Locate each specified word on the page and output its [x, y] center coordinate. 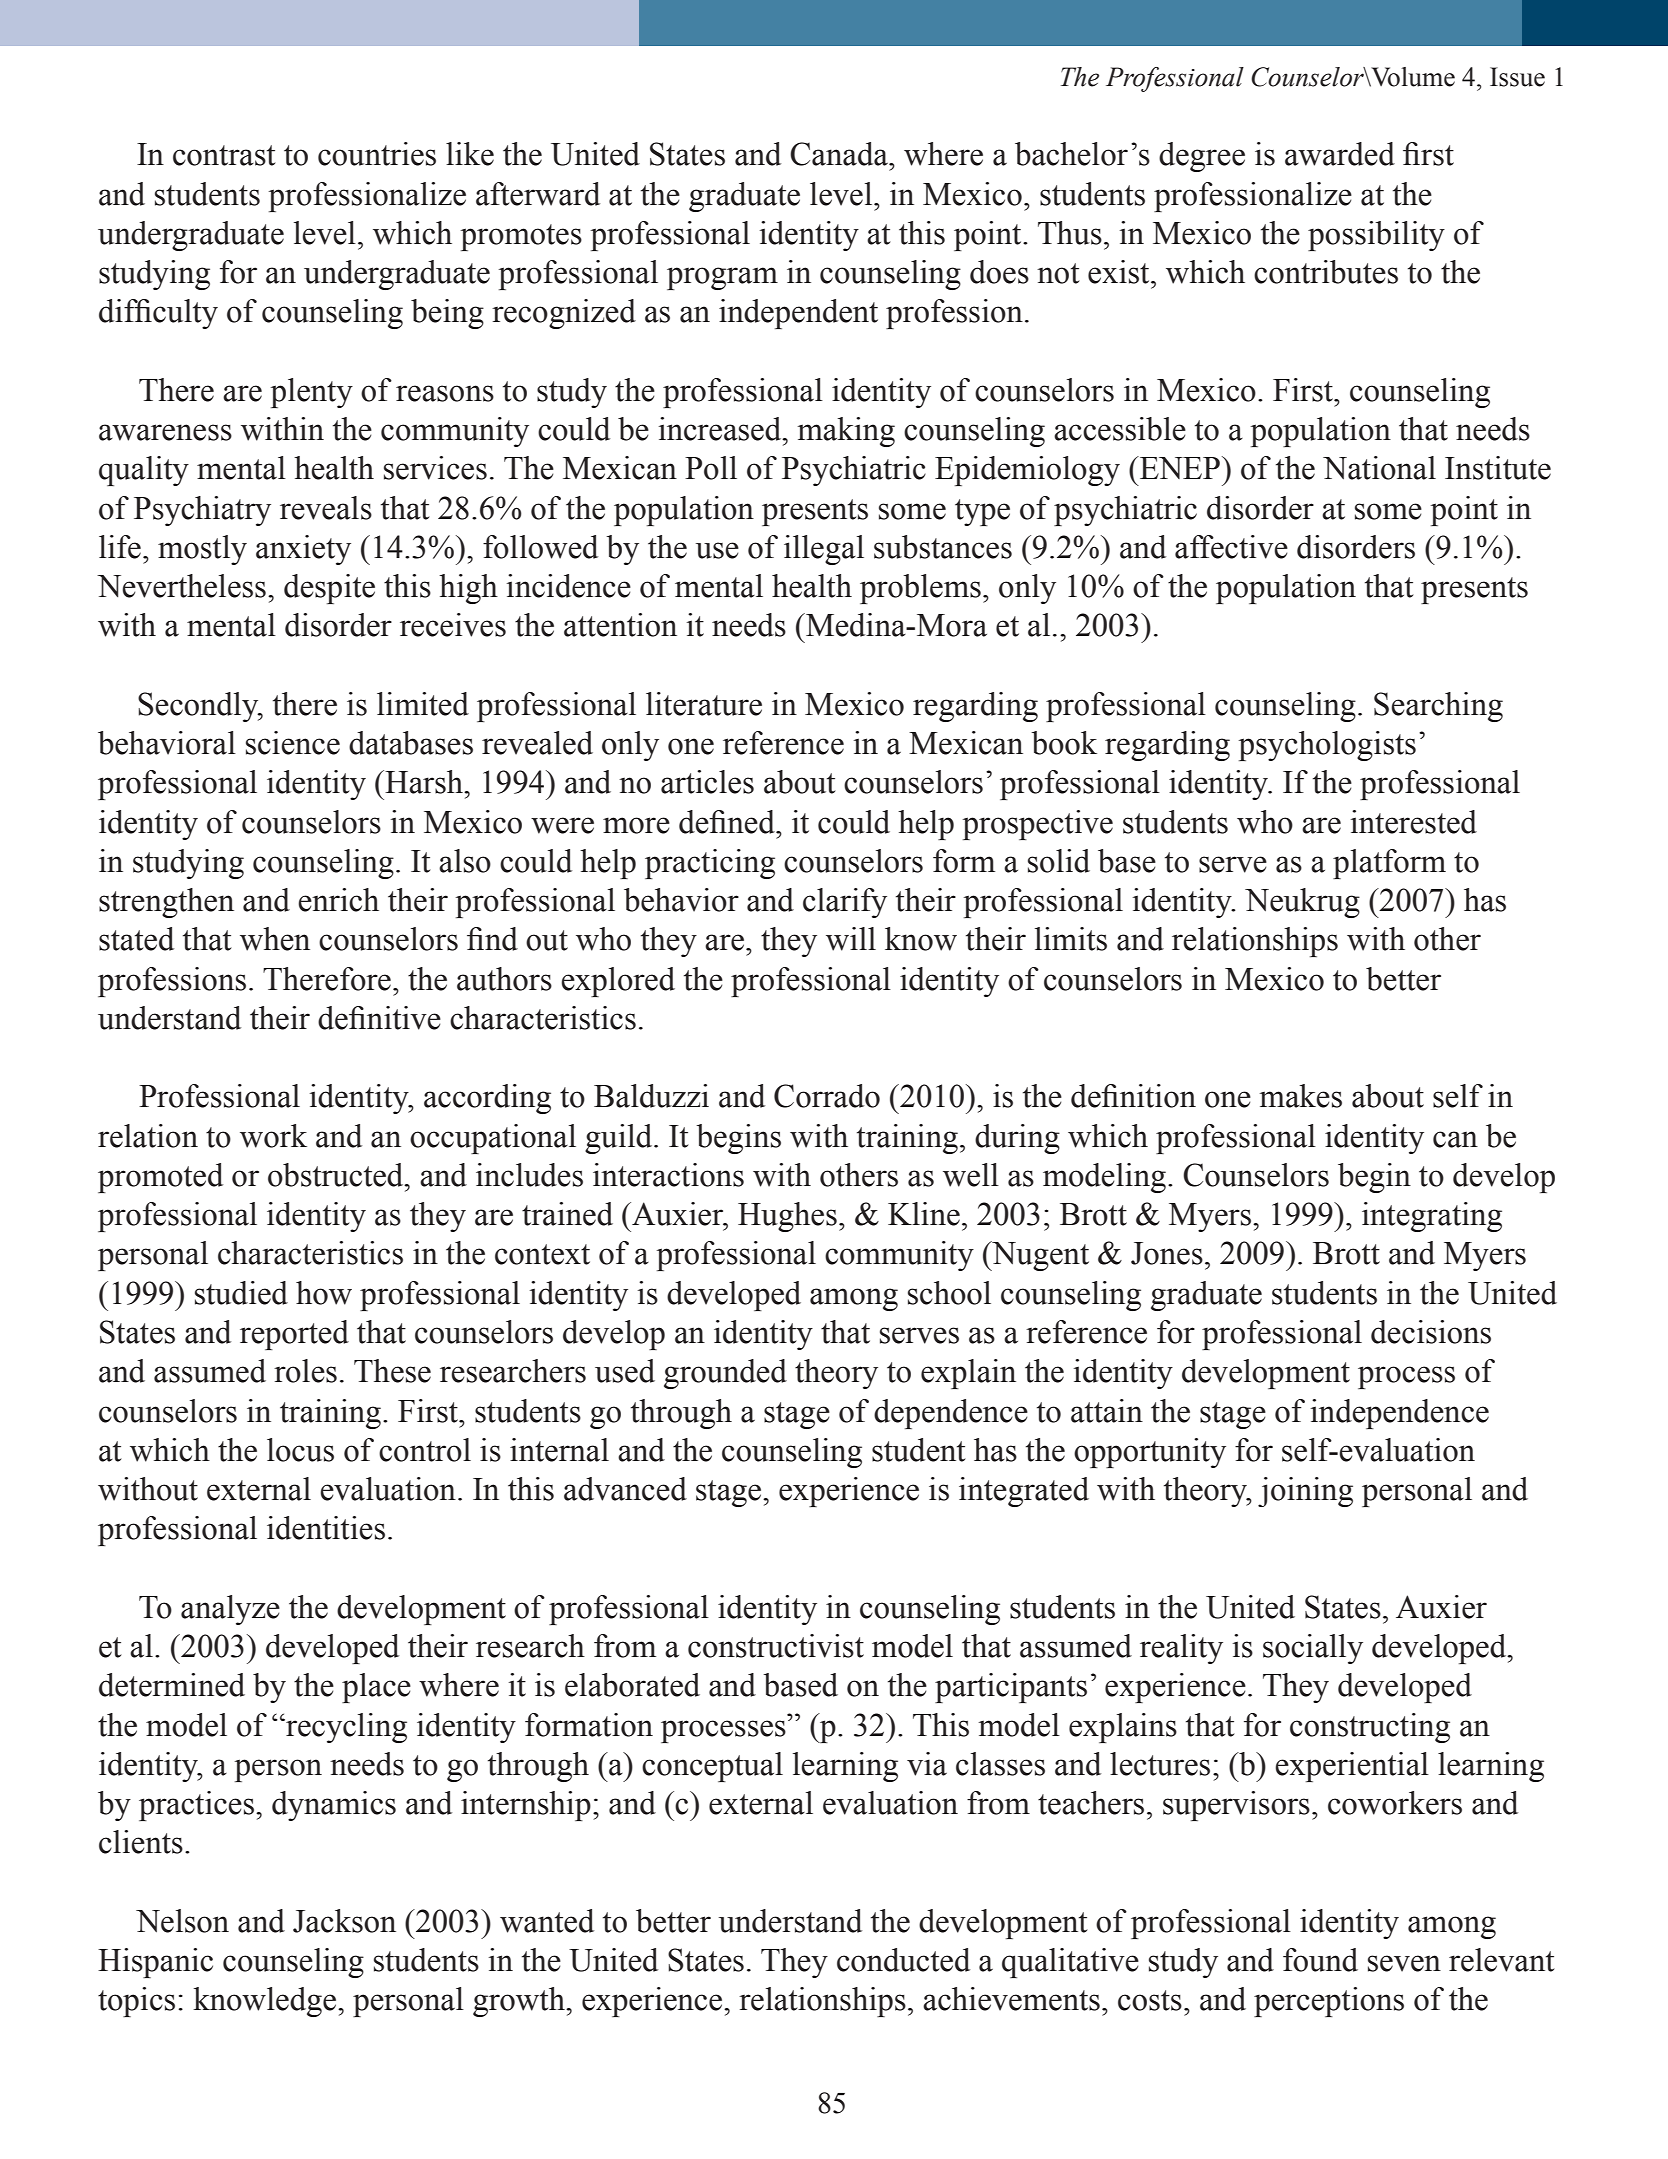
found [1320, 1960]
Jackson [344, 1921]
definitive [379, 1018]
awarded [1340, 154]
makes [1301, 1096]
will [851, 939]
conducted [903, 1960]
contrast [224, 155]
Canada [840, 154]
